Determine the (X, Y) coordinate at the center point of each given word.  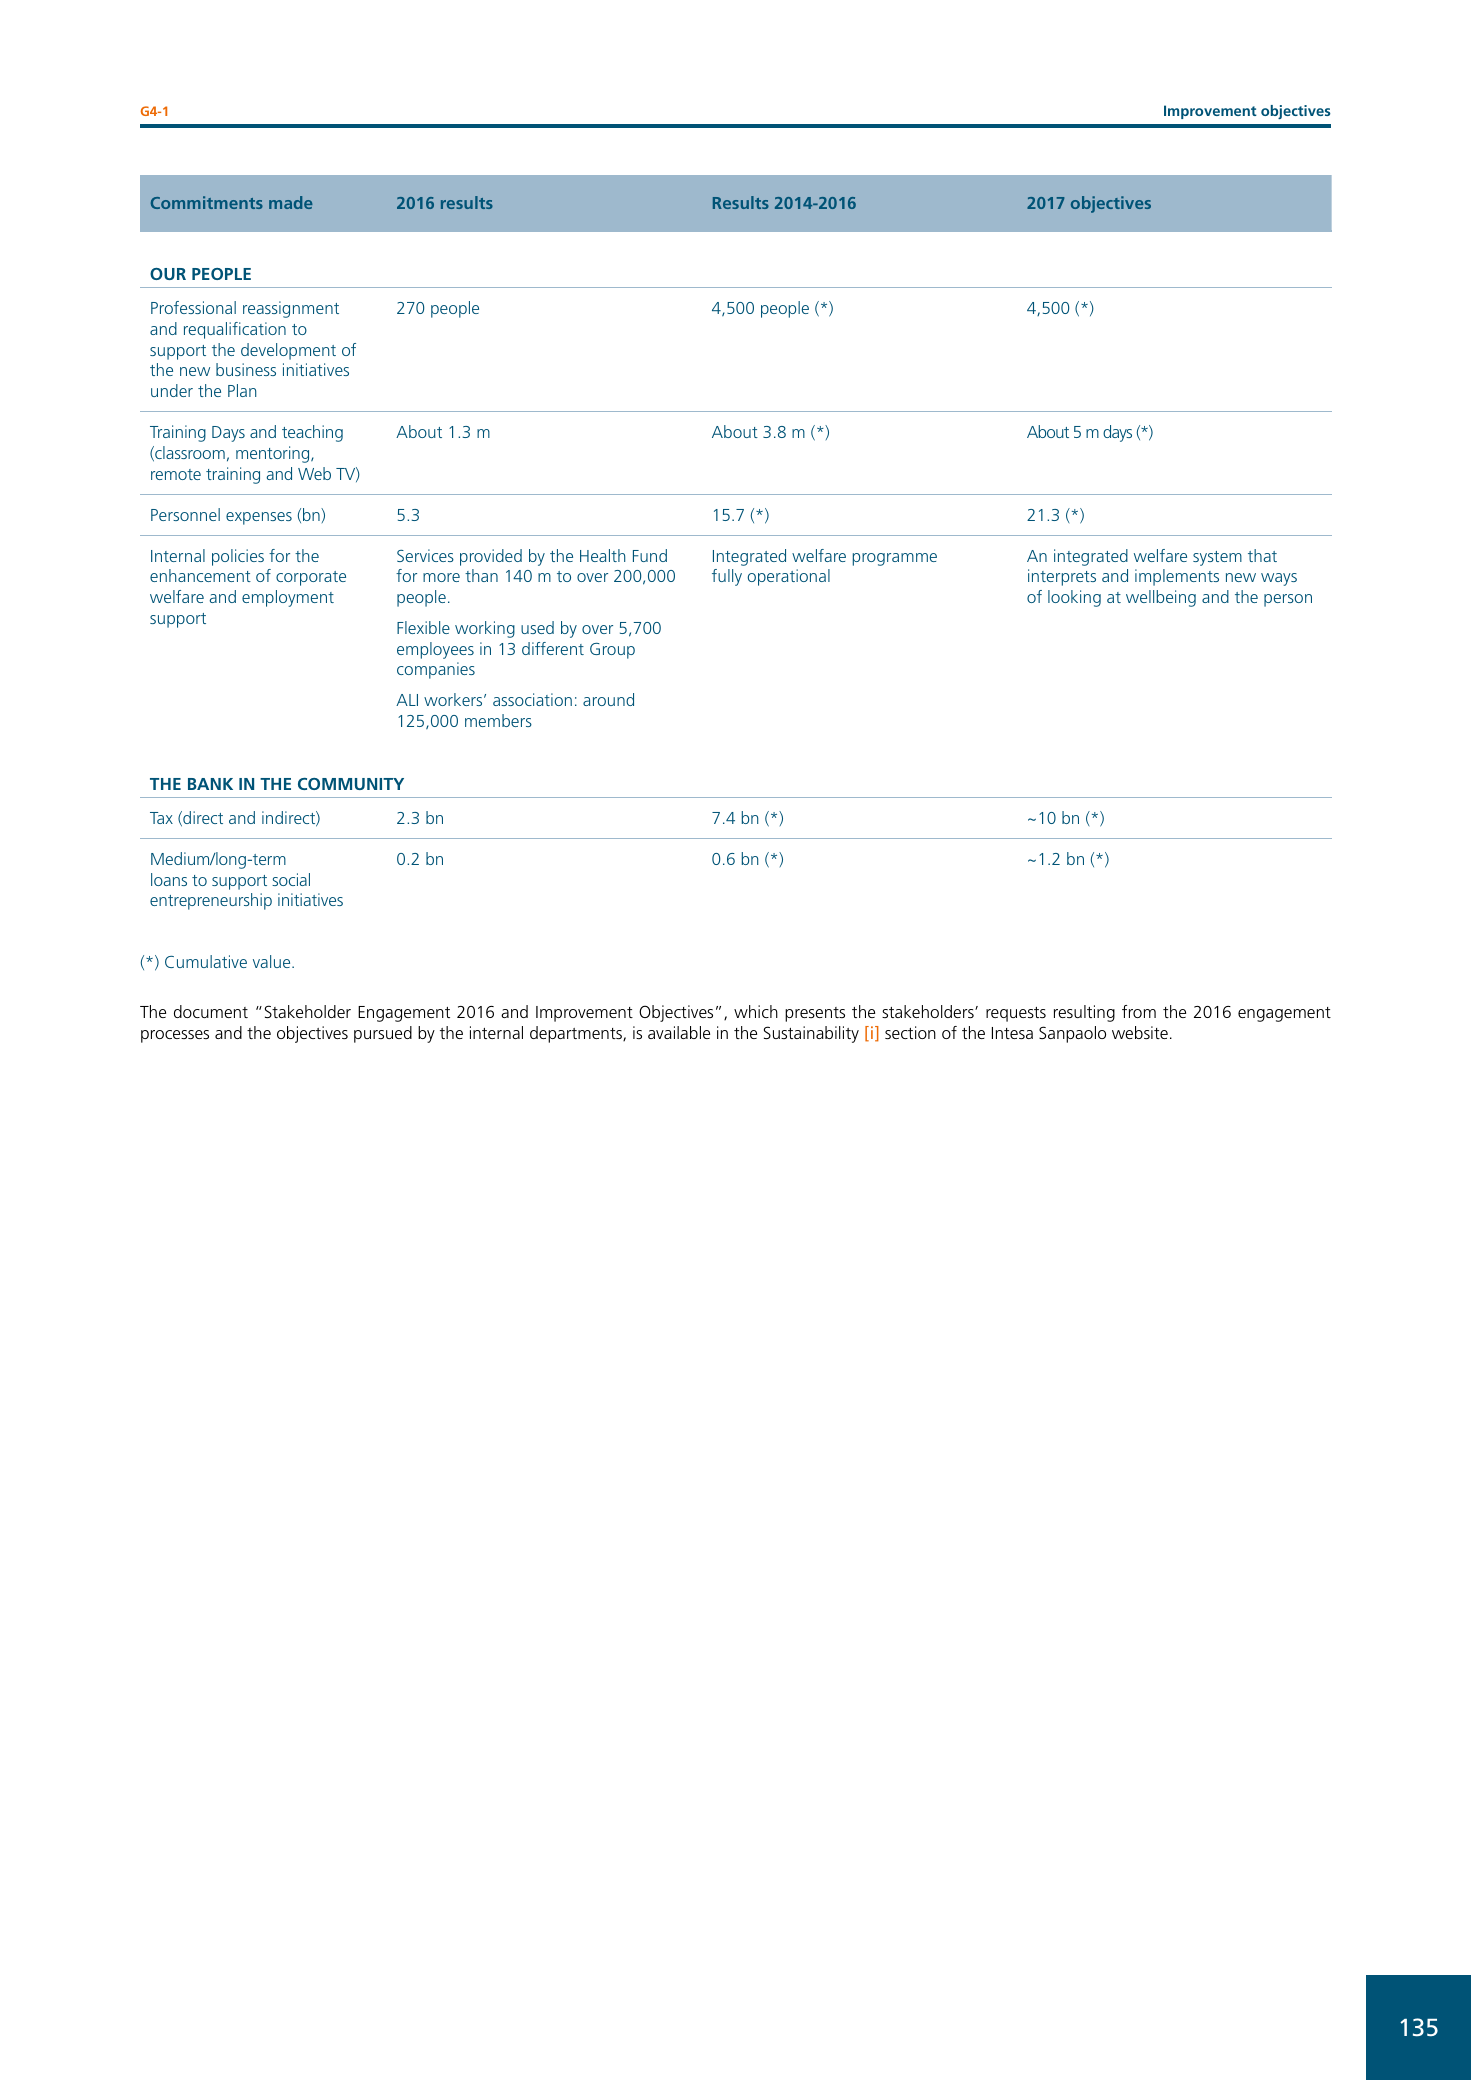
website (1140, 1032)
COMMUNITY (351, 784)
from (1139, 1011)
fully (727, 577)
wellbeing (1161, 598)
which (756, 1011)
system (1217, 558)
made (291, 202)
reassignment (291, 309)
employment (288, 598)
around (608, 699)
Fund (650, 555)
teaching (312, 433)
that (1262, 555)
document (211, 1011)
